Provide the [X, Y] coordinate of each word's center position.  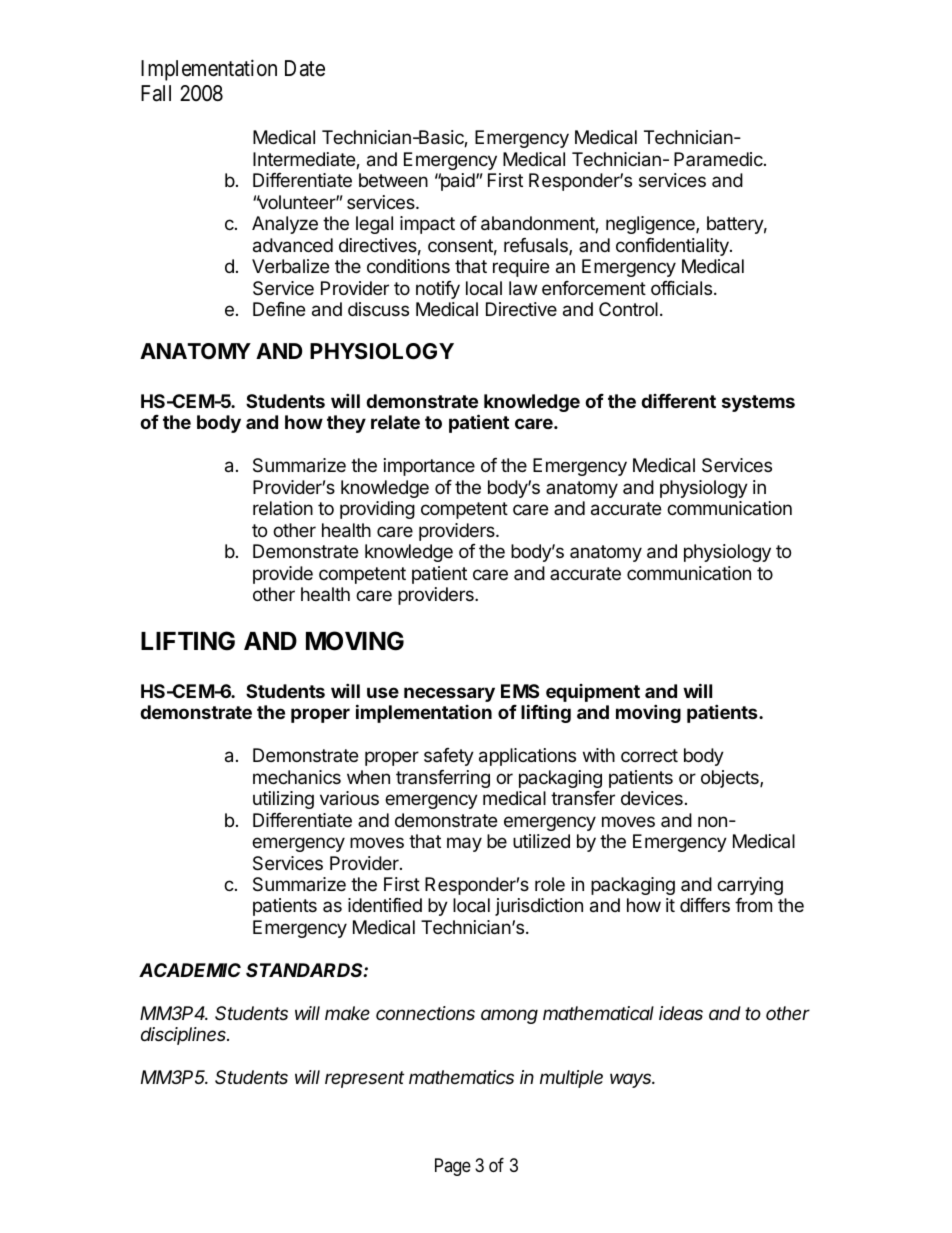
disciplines [185, 1036]
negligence [651, 225]
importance [429, 467]
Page [453, 1167]
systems [758, 403]
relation [283, 508]
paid [456, 182]
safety [449, 757]
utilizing [283, 800]
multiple [571, 1079]
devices [652, 798]
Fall [156, 93]
